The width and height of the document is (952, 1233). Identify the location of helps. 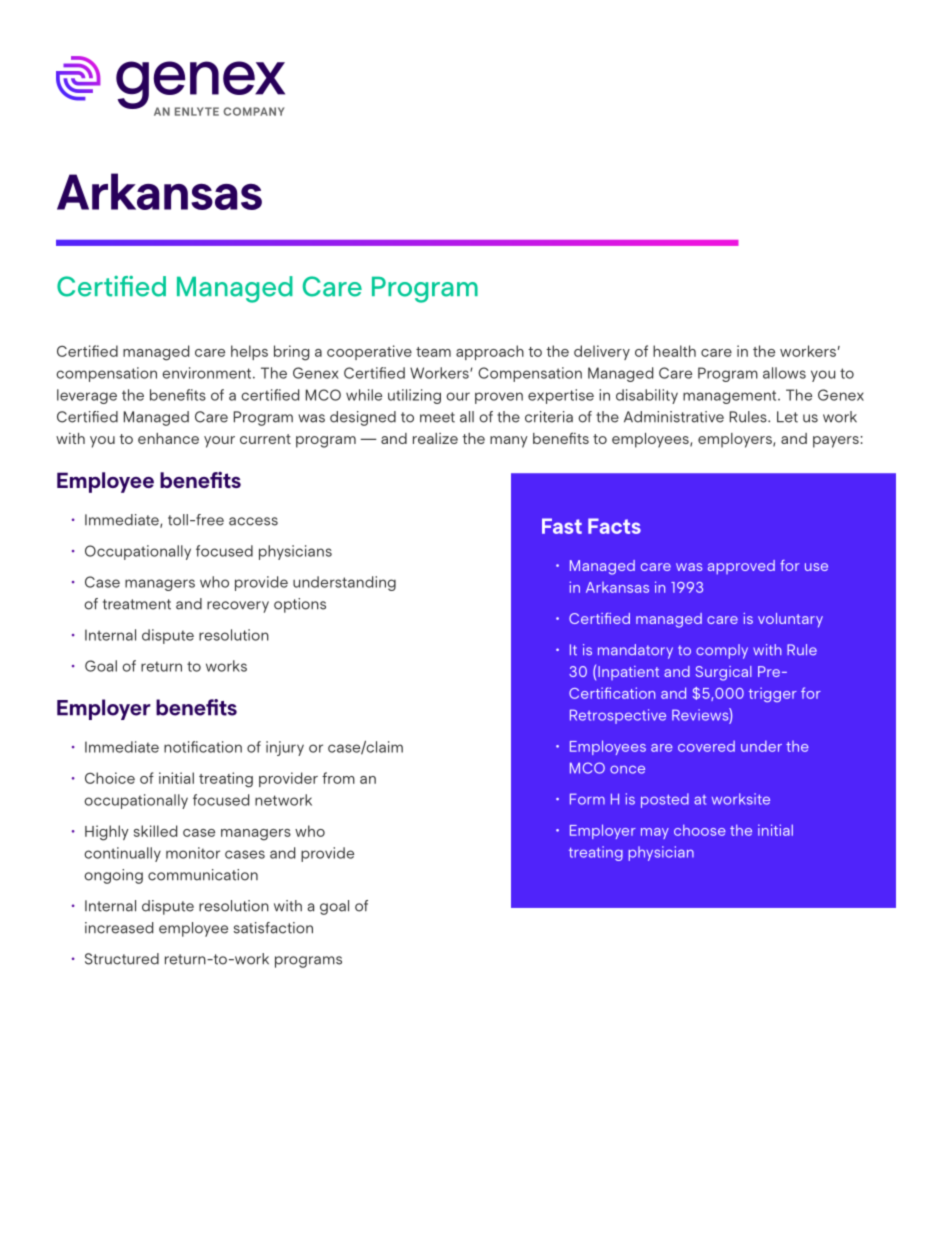
(249, 352).
